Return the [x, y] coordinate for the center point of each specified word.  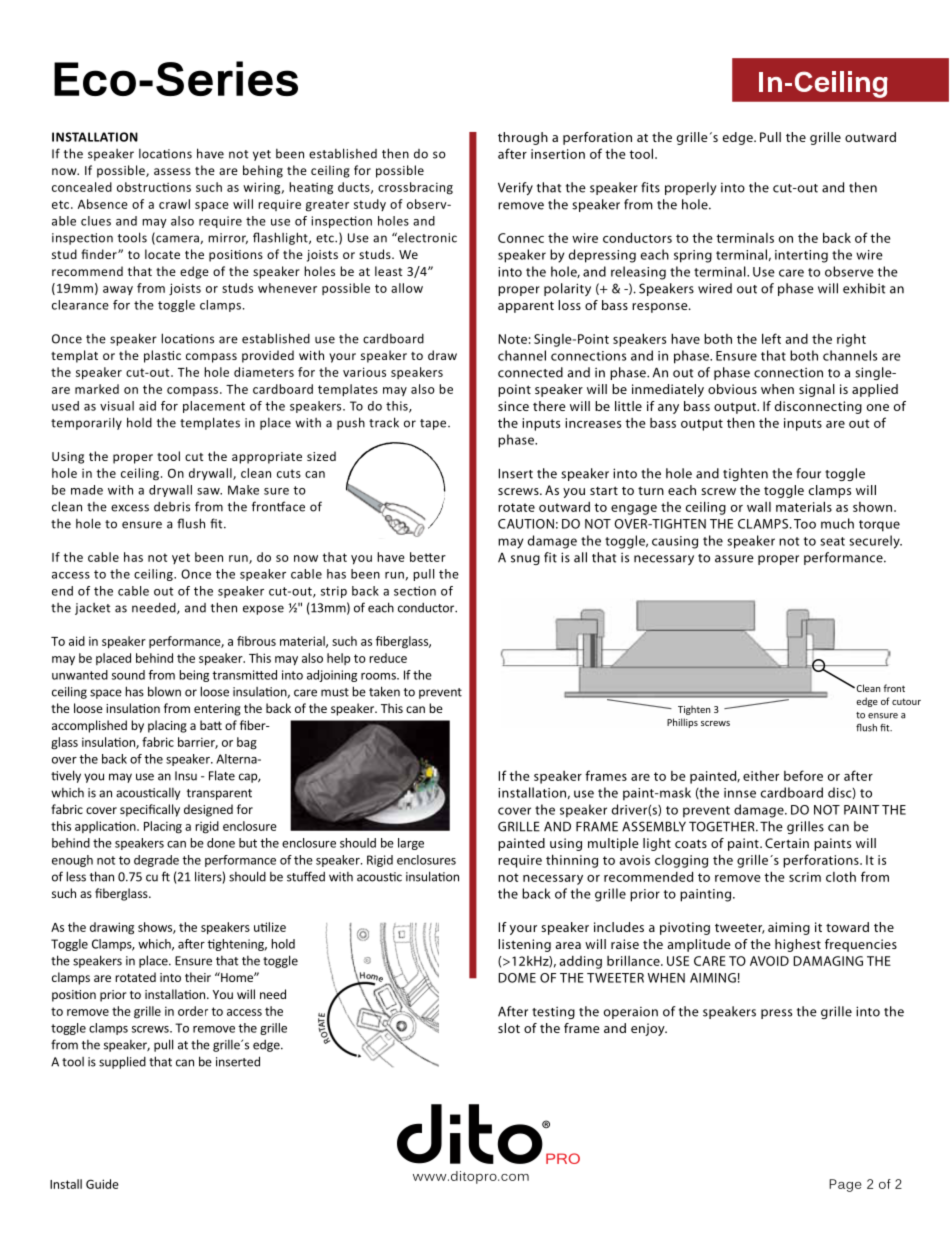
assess [172, 171]
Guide [102, 1184]
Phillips [682, 723]
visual [117, 406]
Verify [515, 188]
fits [650, 187]
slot [509, 1028]
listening [524, 945]
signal [817, 390]
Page [845, 1185]
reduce [388, 658]
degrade [156, 861]
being [194, 676]
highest [798, 945]
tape [434, 424]
